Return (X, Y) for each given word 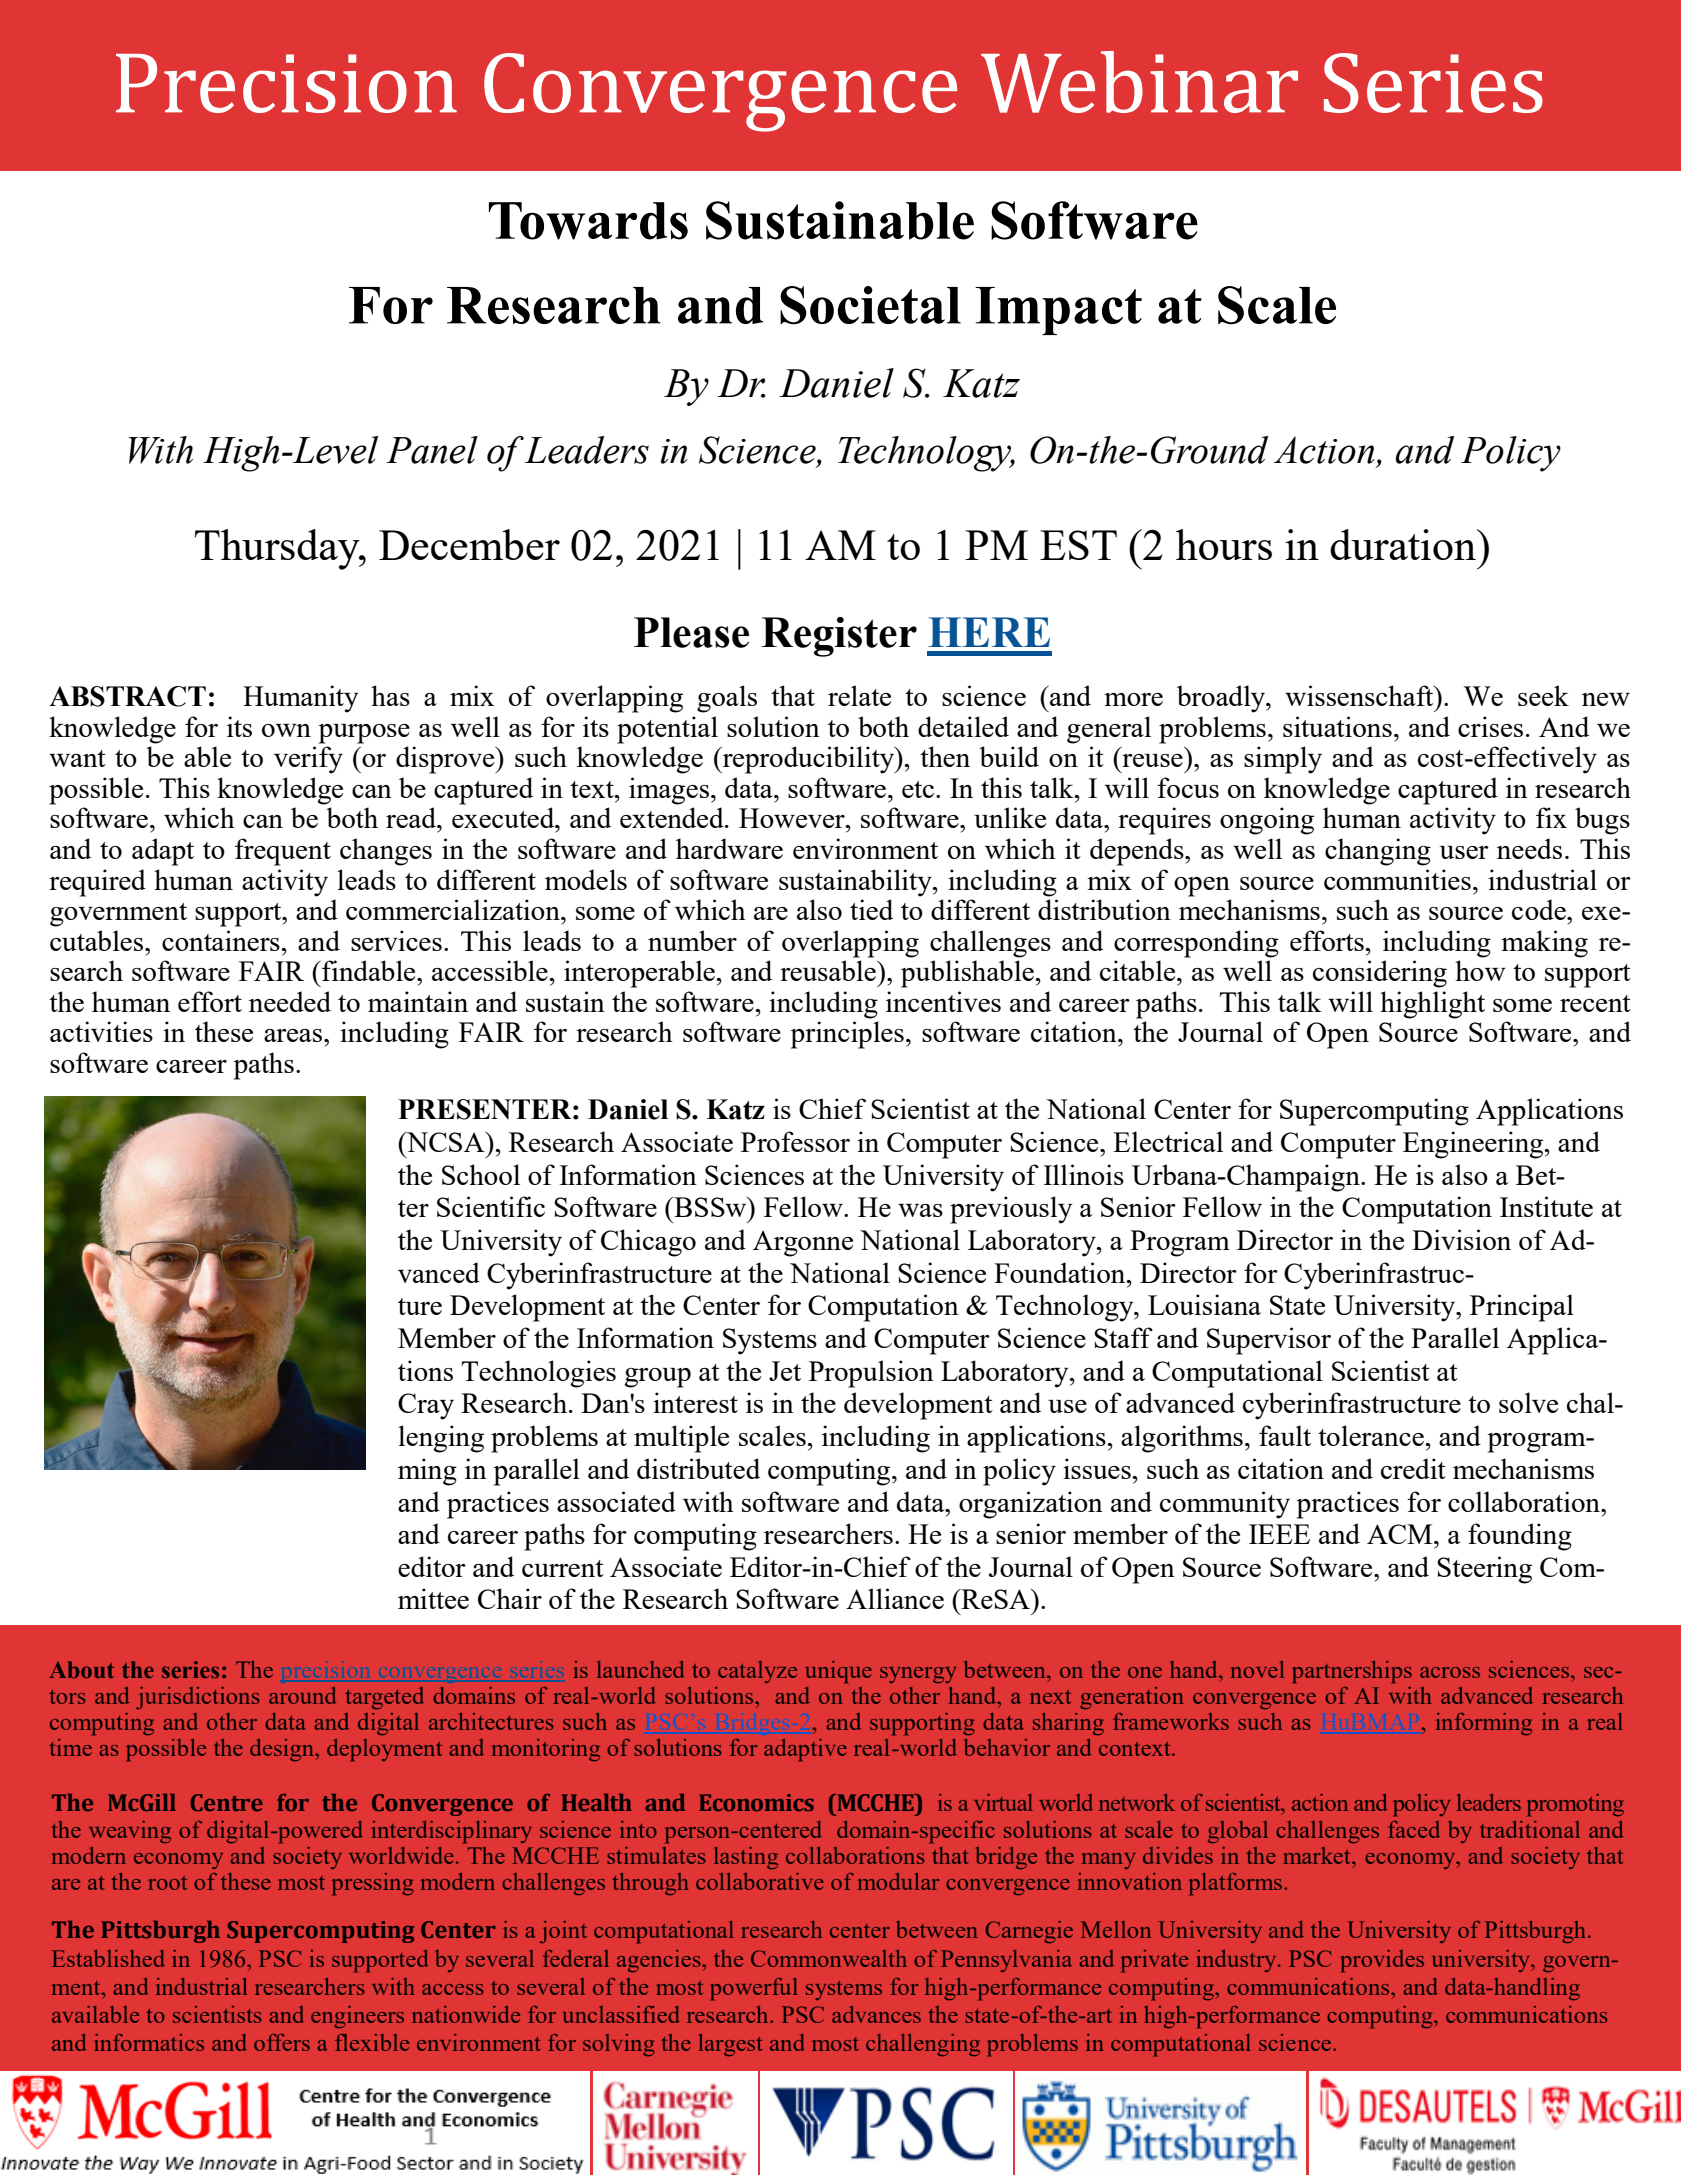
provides (1382, 1961)
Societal (870, 305)
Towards (588, 221)
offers (282, 2042)
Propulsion (871, 1374)
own (286, 730)
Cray (426, 1406)
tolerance (1372, 1435)
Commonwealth (829, 1958)
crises (1490, 726)
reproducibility (808, 760)
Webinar (1139, 82)
